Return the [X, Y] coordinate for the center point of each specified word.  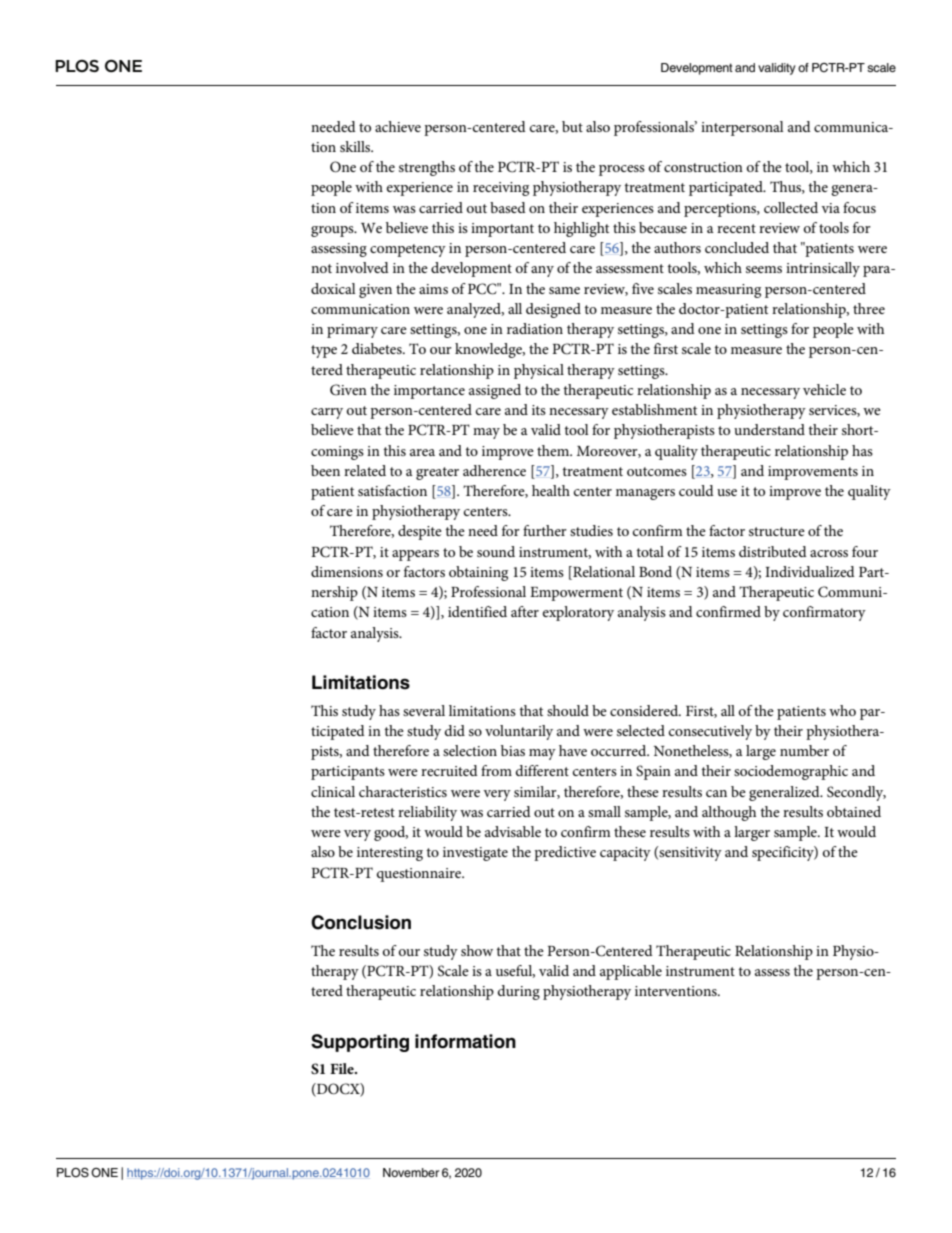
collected [791, 207]
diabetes [378, 348]
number [804, 750]
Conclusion [361, 922]
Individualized [810, 571]
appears [415, 555]
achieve [398, 126]
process [622, 170]
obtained [854, 811]
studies [591, 530]
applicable [631, 972]
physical [539, 371]
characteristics [403, 791]
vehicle [824, 389]
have [573, 750]
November [411, 1172]
